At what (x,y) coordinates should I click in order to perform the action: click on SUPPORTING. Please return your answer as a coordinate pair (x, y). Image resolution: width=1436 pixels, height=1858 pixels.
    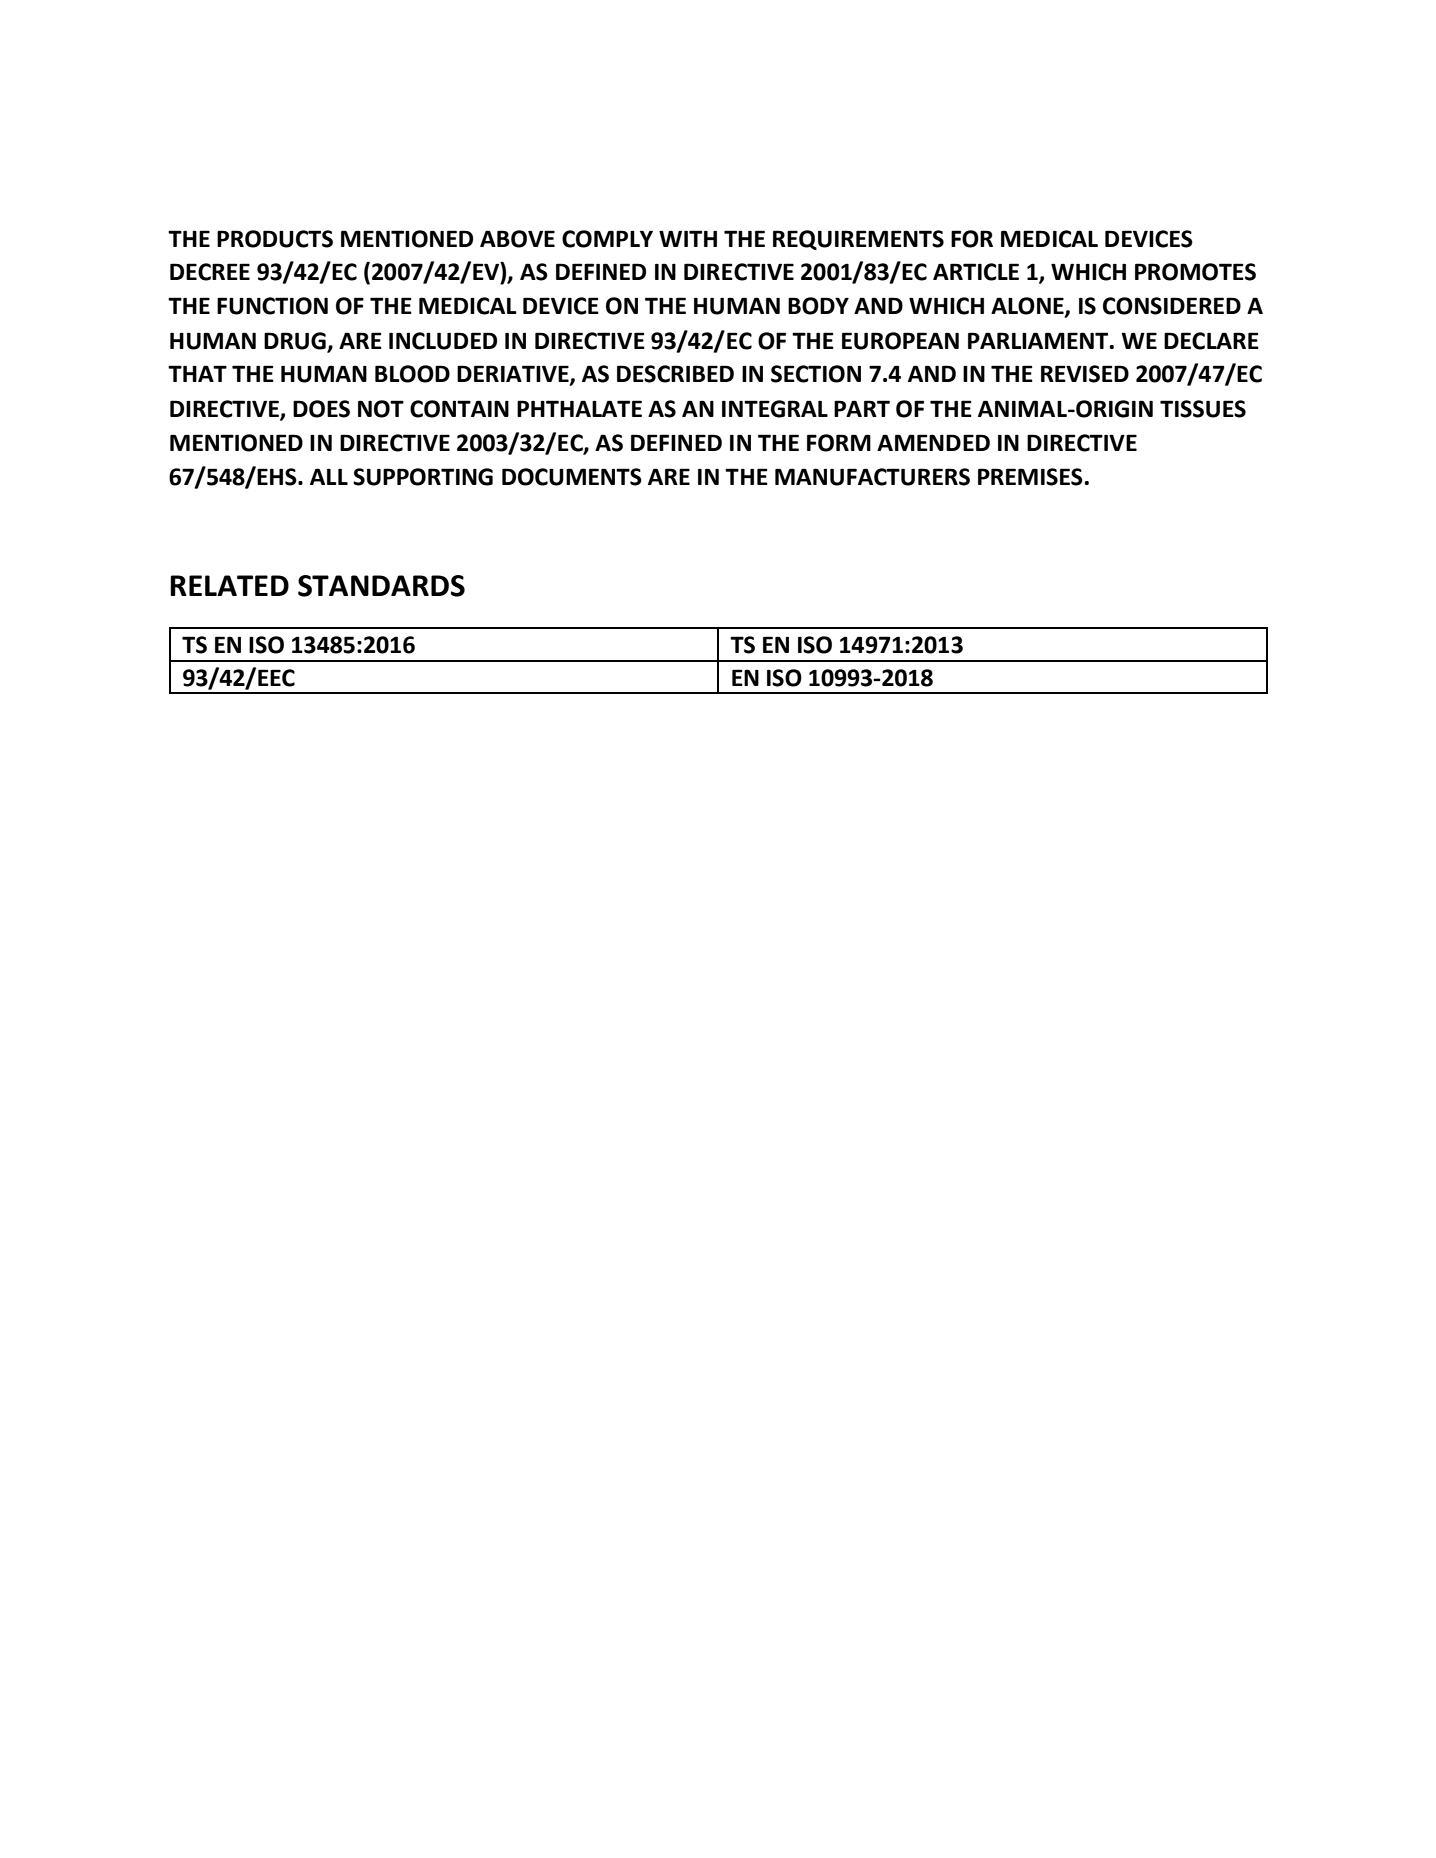
    Looking at the image, I should click on (423, 477).
